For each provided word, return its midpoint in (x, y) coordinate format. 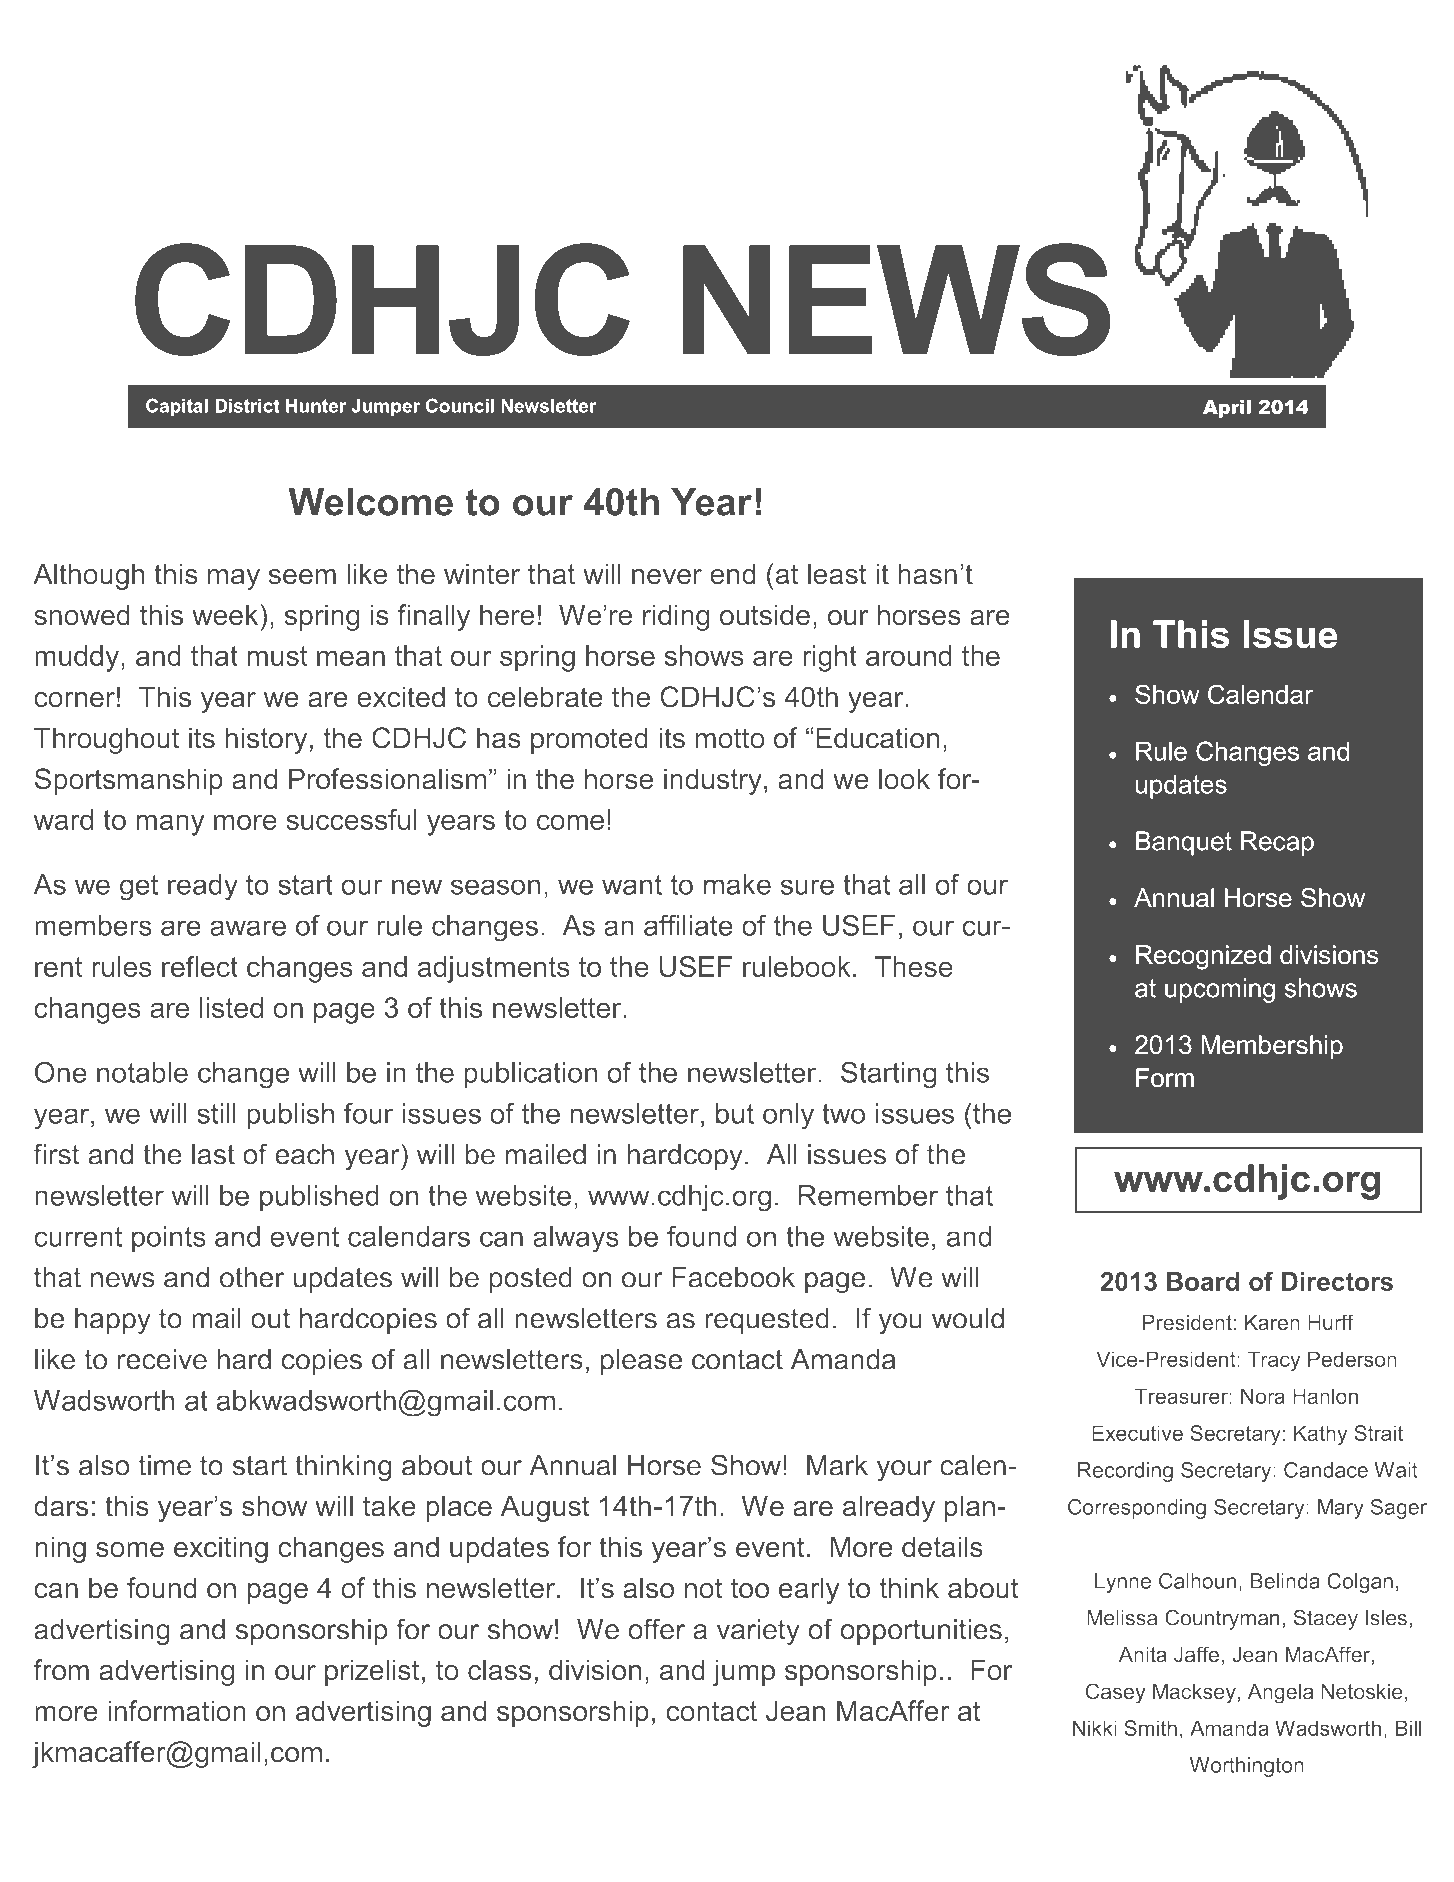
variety (758, 1632)
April (1227, 409)
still (216, 1113)
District (247, 406)
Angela (1280, 1694)
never (667, 576)
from (61, 1669)
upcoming (1220, 990)
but (735, 1113)
